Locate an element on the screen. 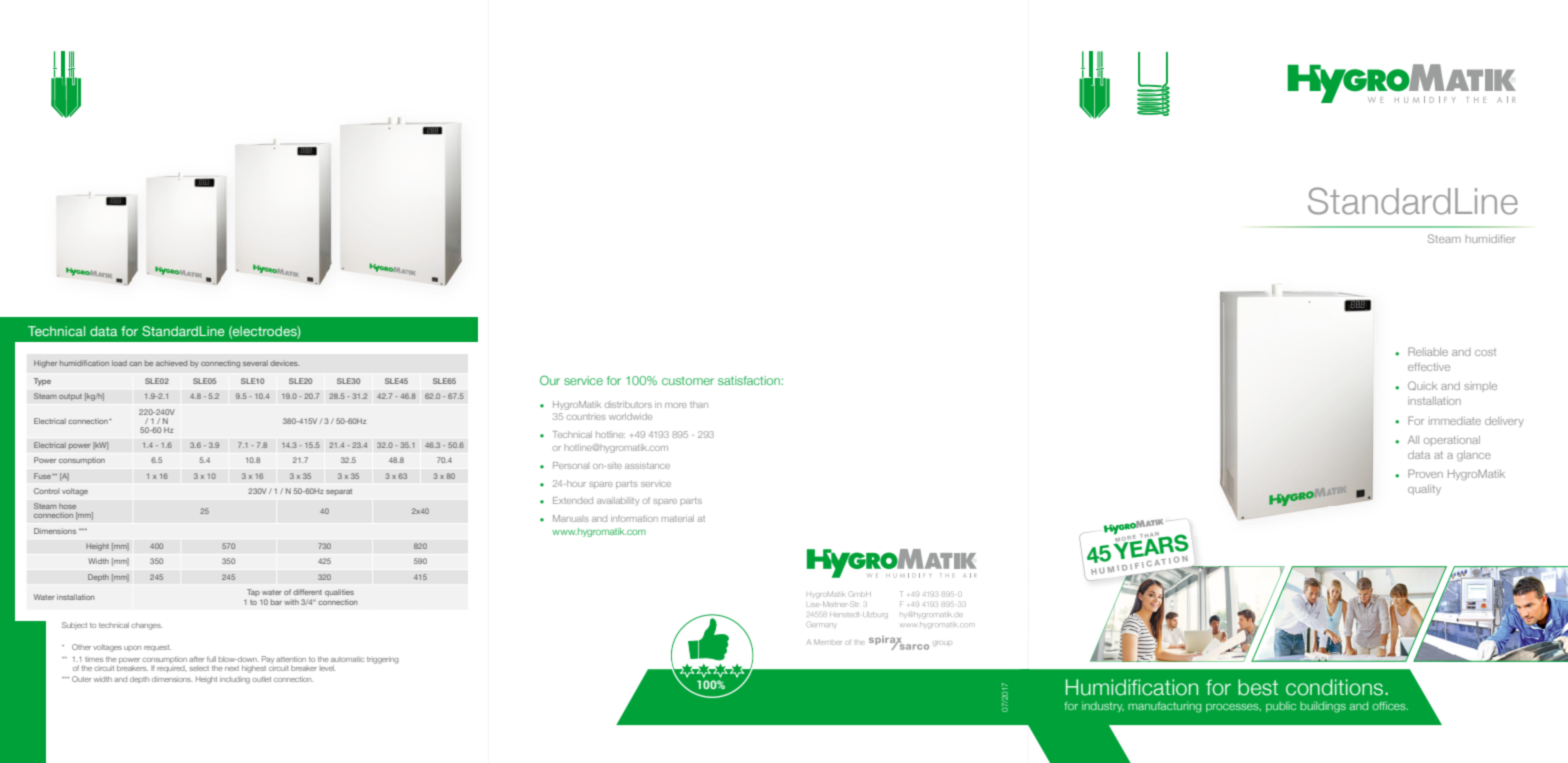 The image size is (1568, 763). output is located at coordinates (70, 397).
